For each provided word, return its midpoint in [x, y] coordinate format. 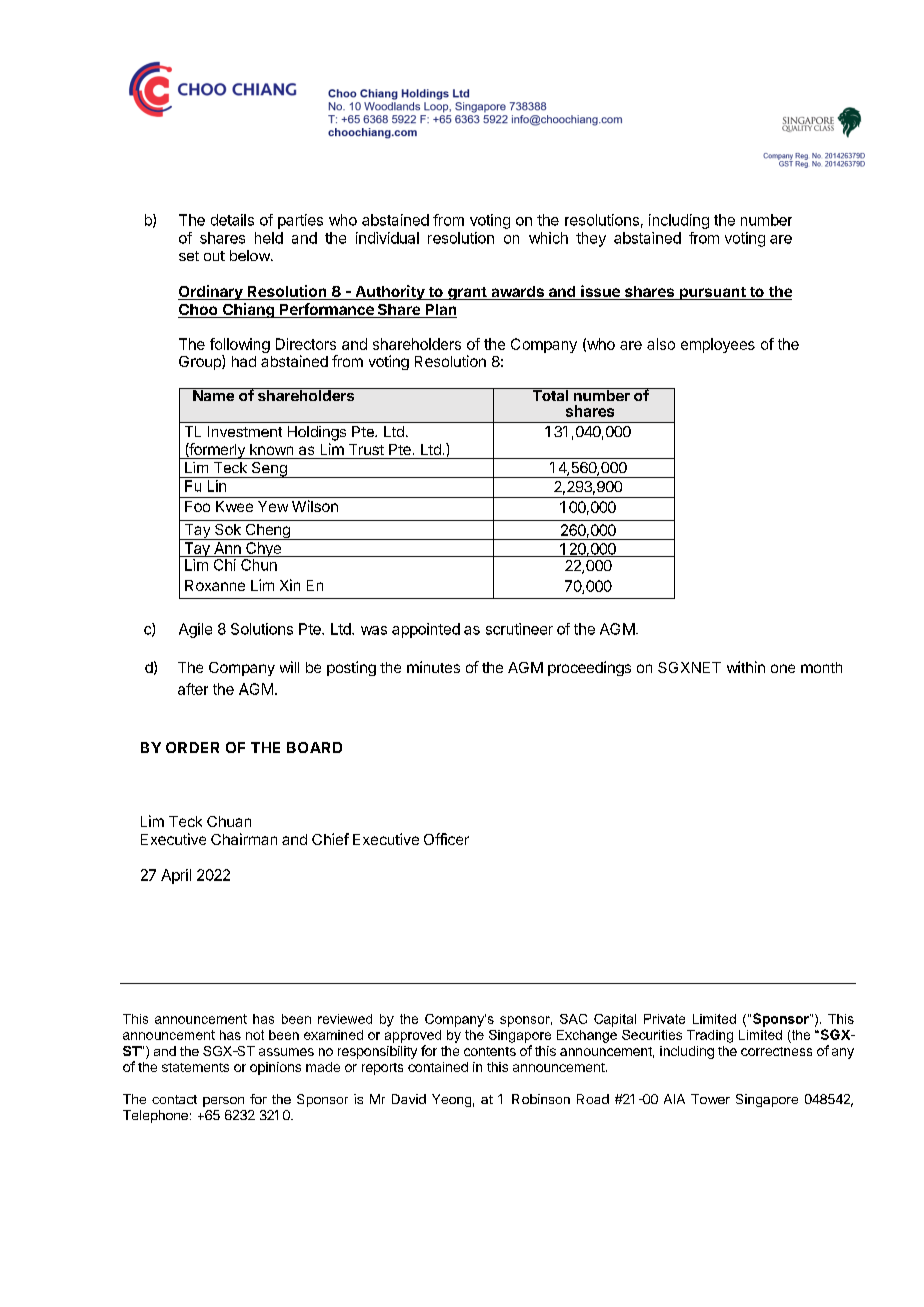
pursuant [712, 293]
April [176, 876]
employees [718, 345]
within [746, 667]
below [251, 255]
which [548, 238]
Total [550, 394]
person [223, 1102]
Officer [446, 839]
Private [664, 1019]
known [271, 449]
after [193, 689]
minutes [433, 667]
